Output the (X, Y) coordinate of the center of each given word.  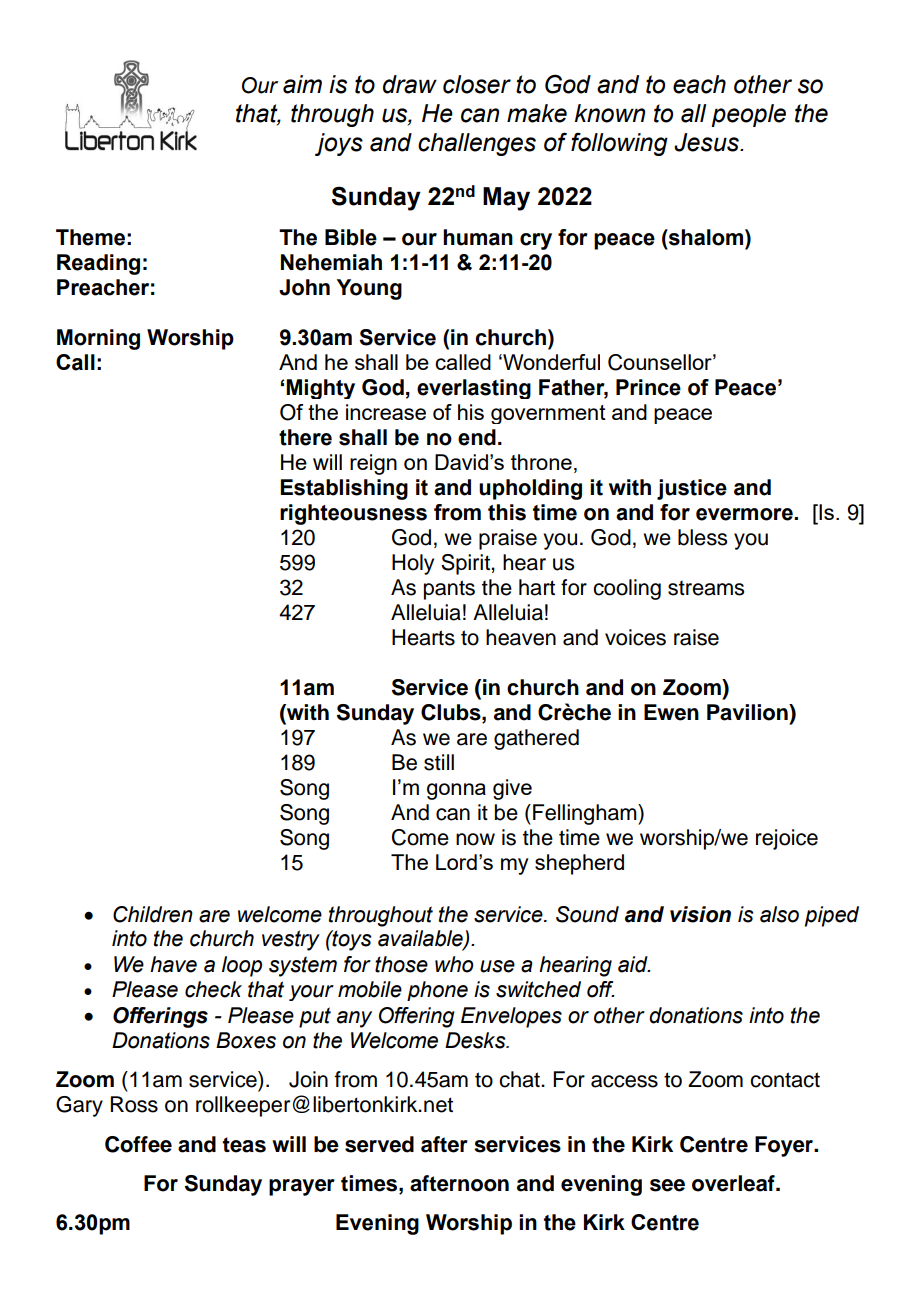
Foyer (785, 1146)
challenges (477, 144)
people (748, 115)
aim (302, 84)
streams (706, 588)
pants (449, 590)
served (379, 1144)
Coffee (138, 1144)
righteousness (353, 514)
